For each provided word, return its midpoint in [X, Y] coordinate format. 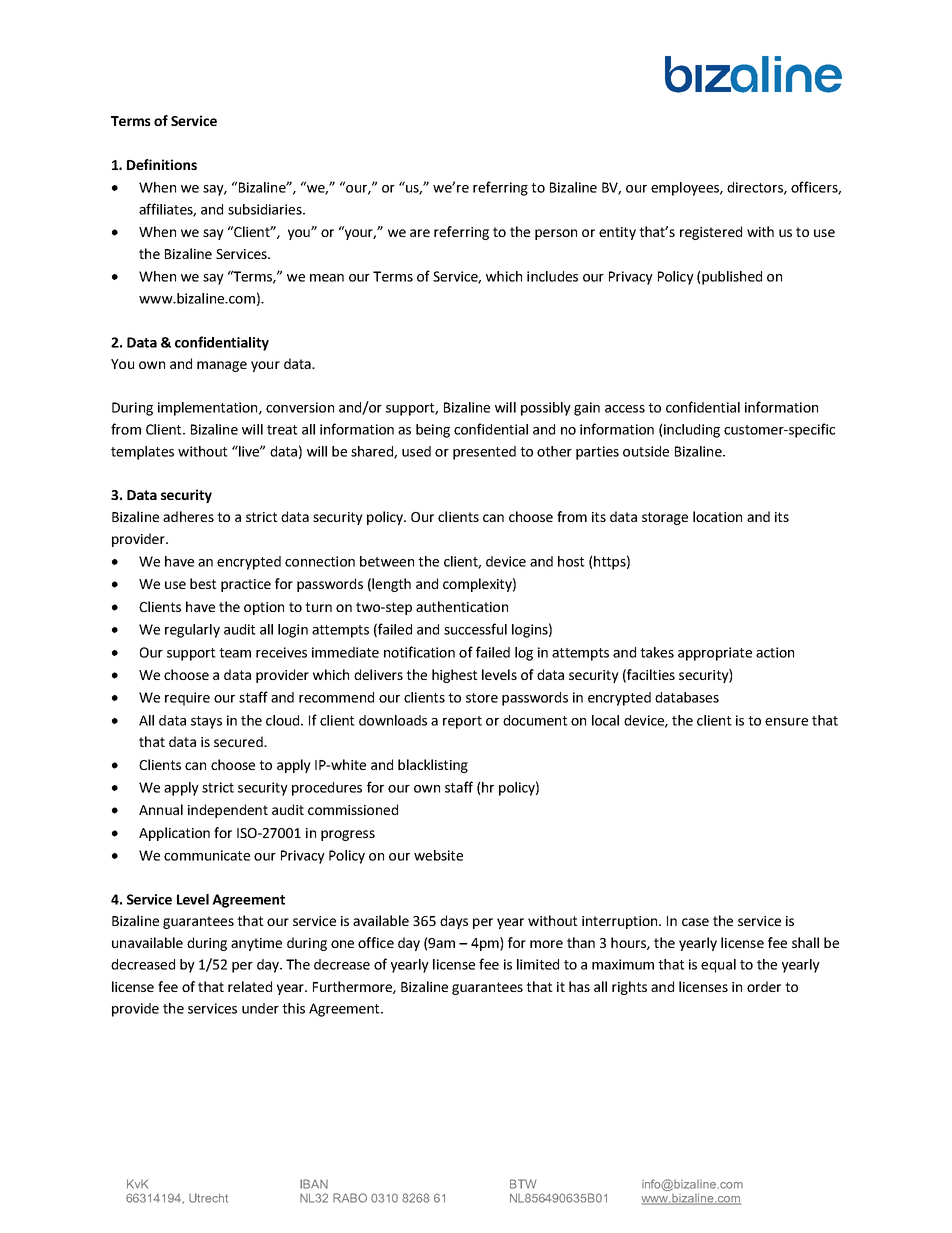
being [433, 431]
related [250, 986]
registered [711, 233]
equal [718, 966]
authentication [462, 606]
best [203, 583]
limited [538, 964]
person [556, 234]
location [717, 516]
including [692, 431]
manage [222, 366]
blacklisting [433, 766]
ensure [786, 722]
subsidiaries [266, 209]
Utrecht [208, 1198]
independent [228, 811]
